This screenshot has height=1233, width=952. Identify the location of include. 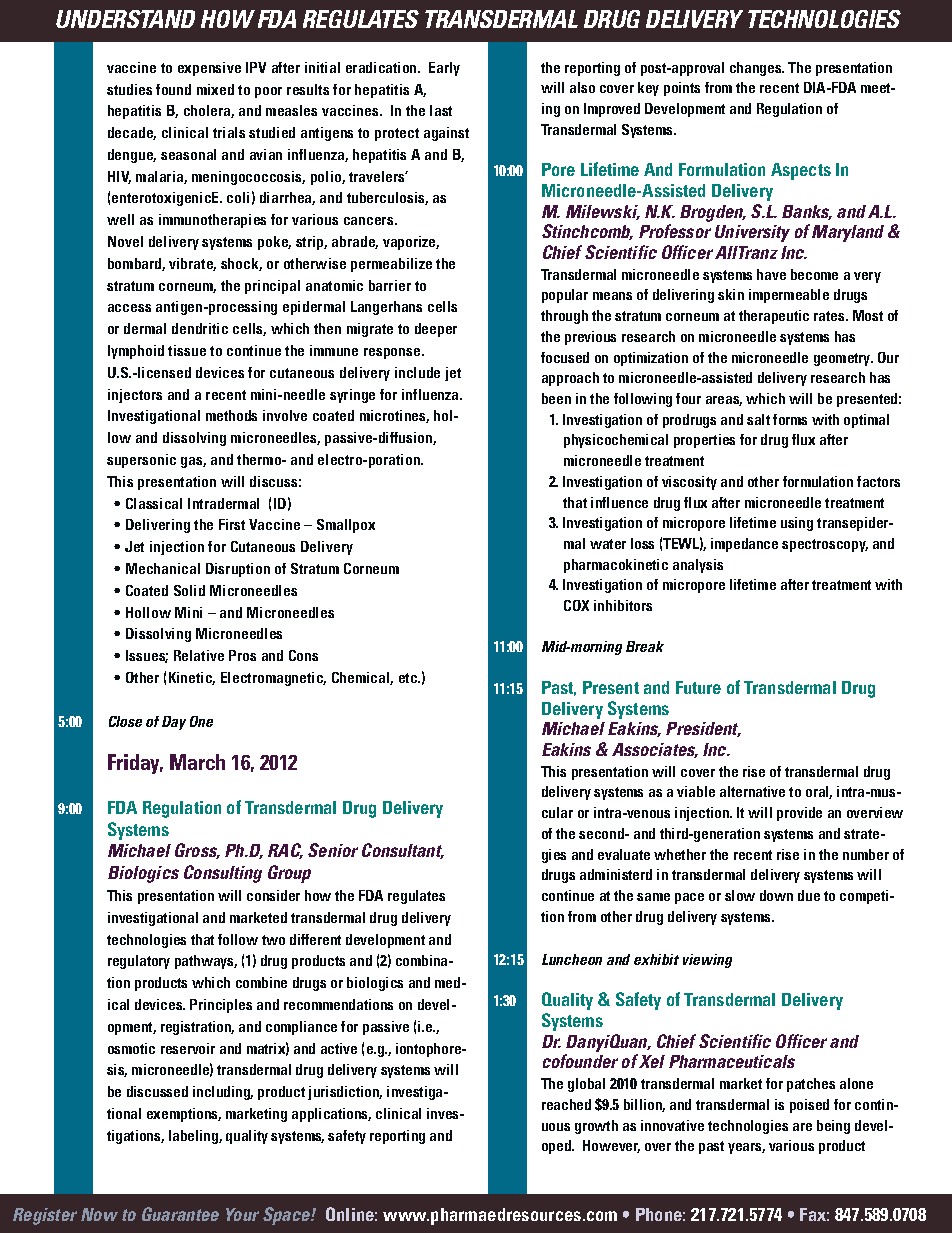
(417, 372).
